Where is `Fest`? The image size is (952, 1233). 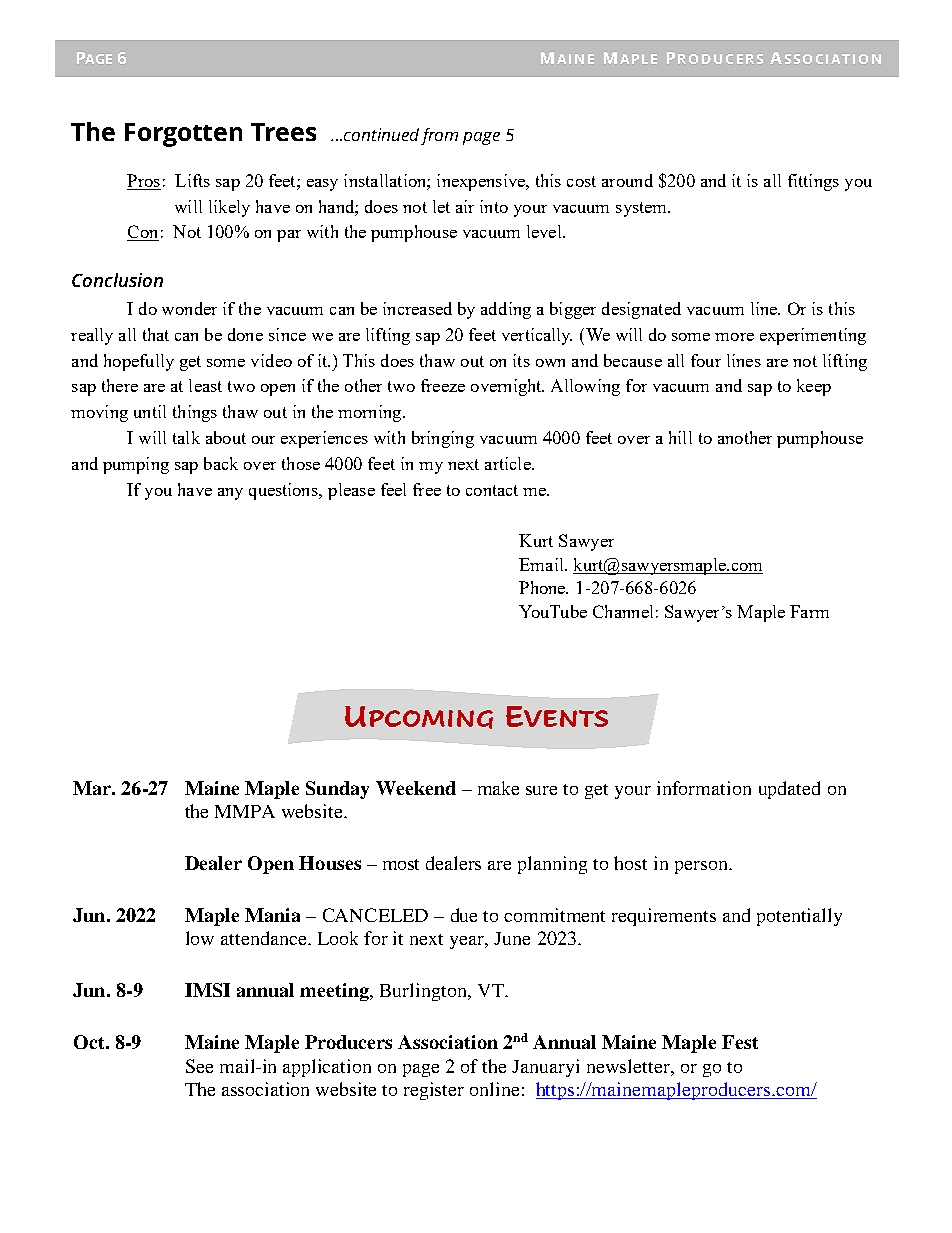 Fest is located at coordinates (740, 1042).
